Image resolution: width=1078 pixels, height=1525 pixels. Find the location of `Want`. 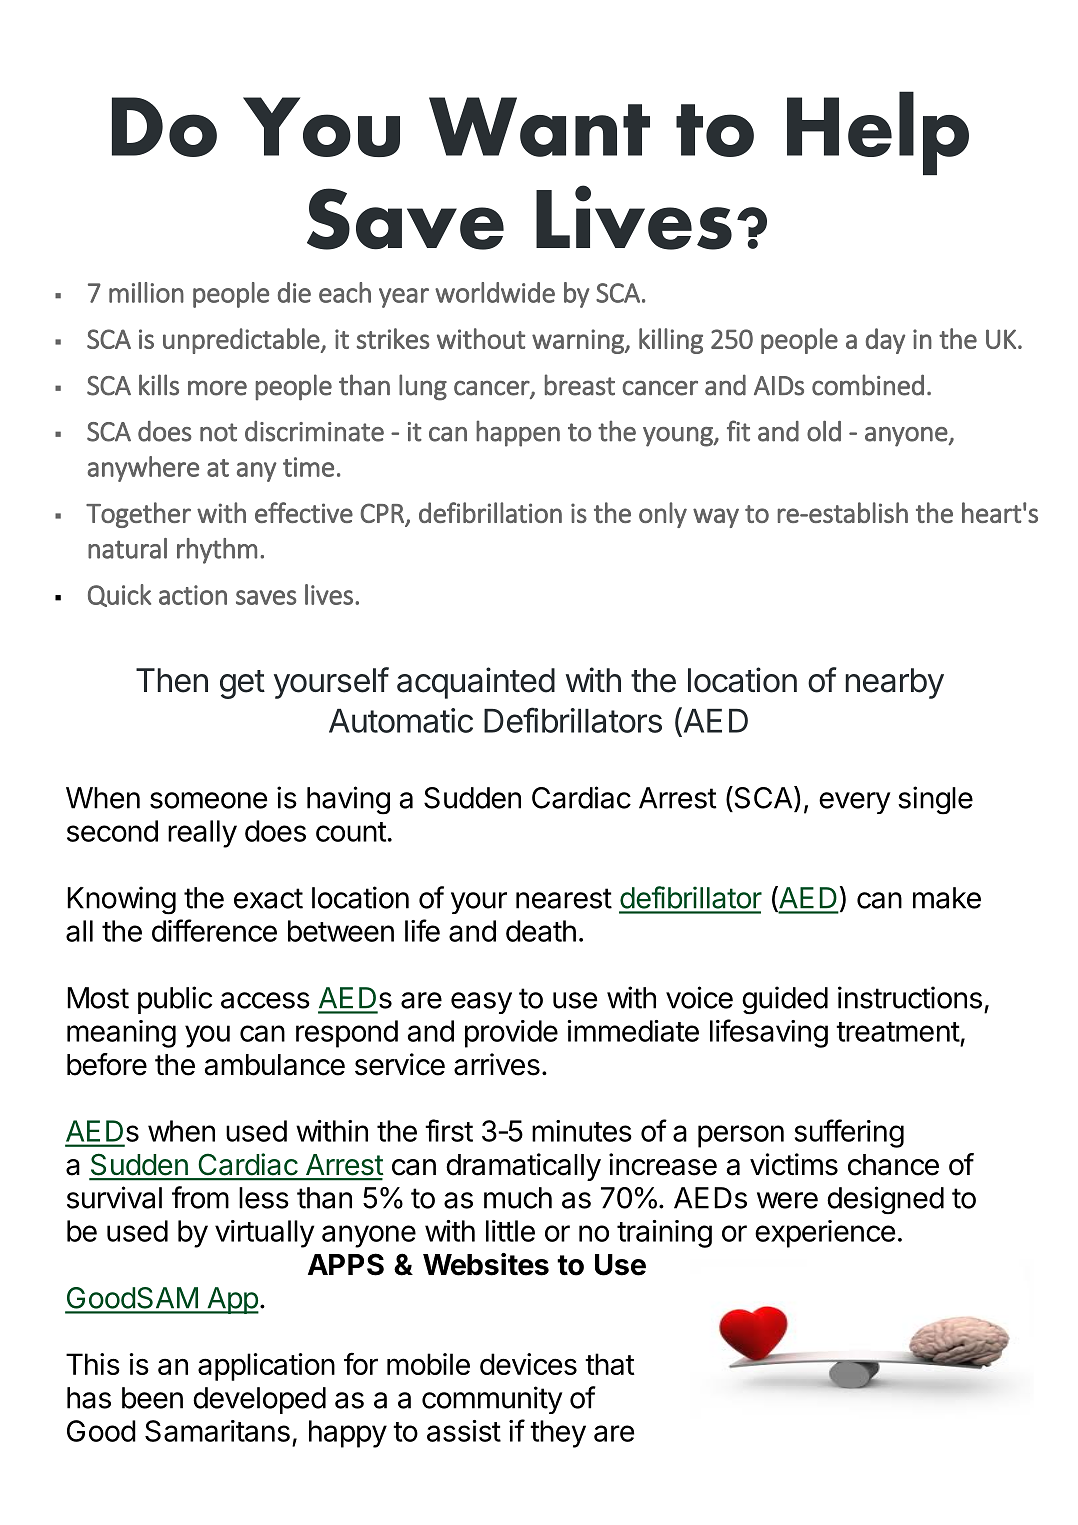

Want is located at coordinates (539, 127).
